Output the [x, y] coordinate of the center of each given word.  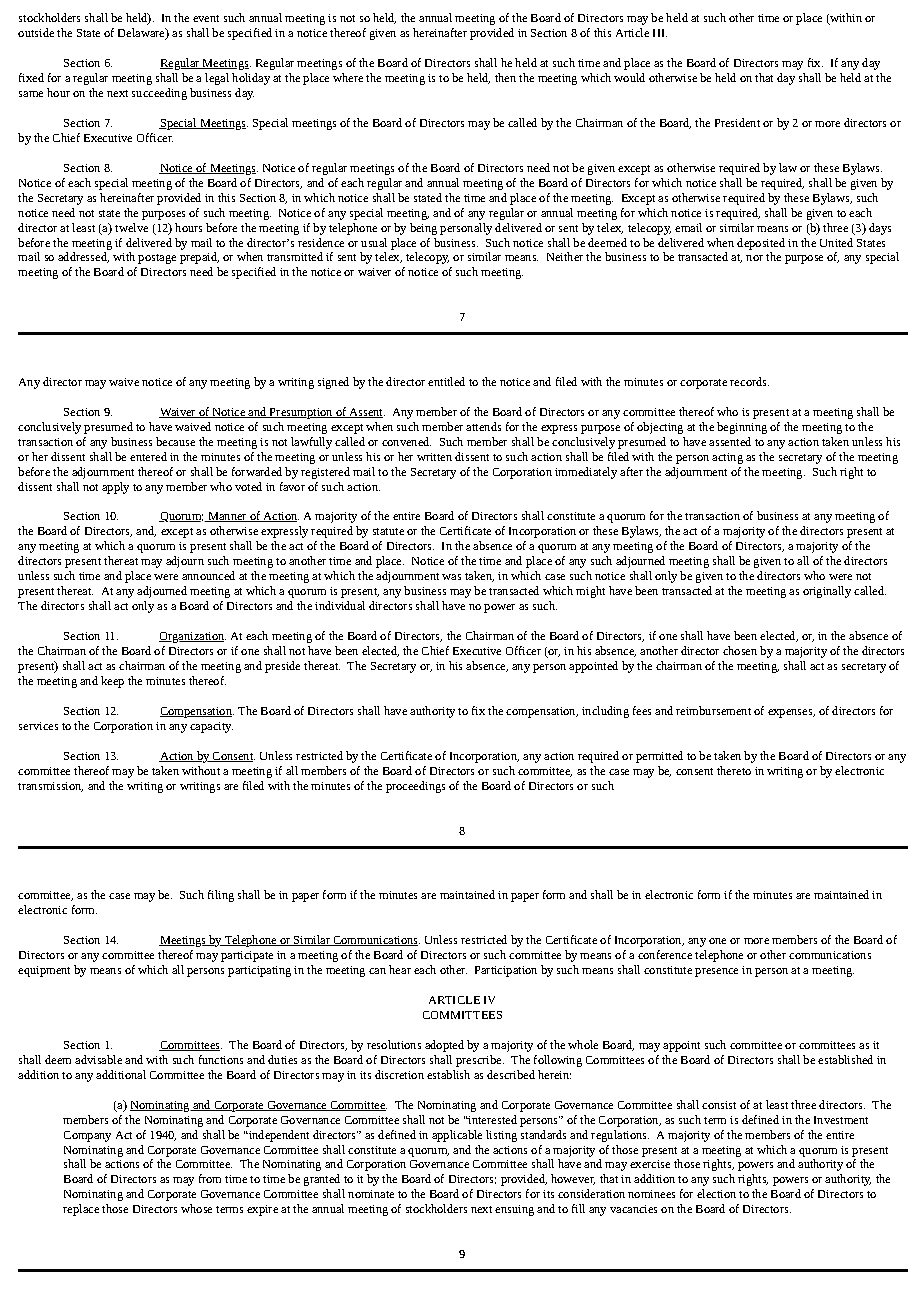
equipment [44, 971]
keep [112, 682]
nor [754, 258]
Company [87, 1136]
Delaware [142, 34]
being [423, 229]
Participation [506, 971]
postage [157, 259]
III [660, 33]
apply [115, 488]
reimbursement [713, 710]
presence [716, 972]
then [505, 77]
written [434, 457]
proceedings [415, 787]
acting [727, 458]
